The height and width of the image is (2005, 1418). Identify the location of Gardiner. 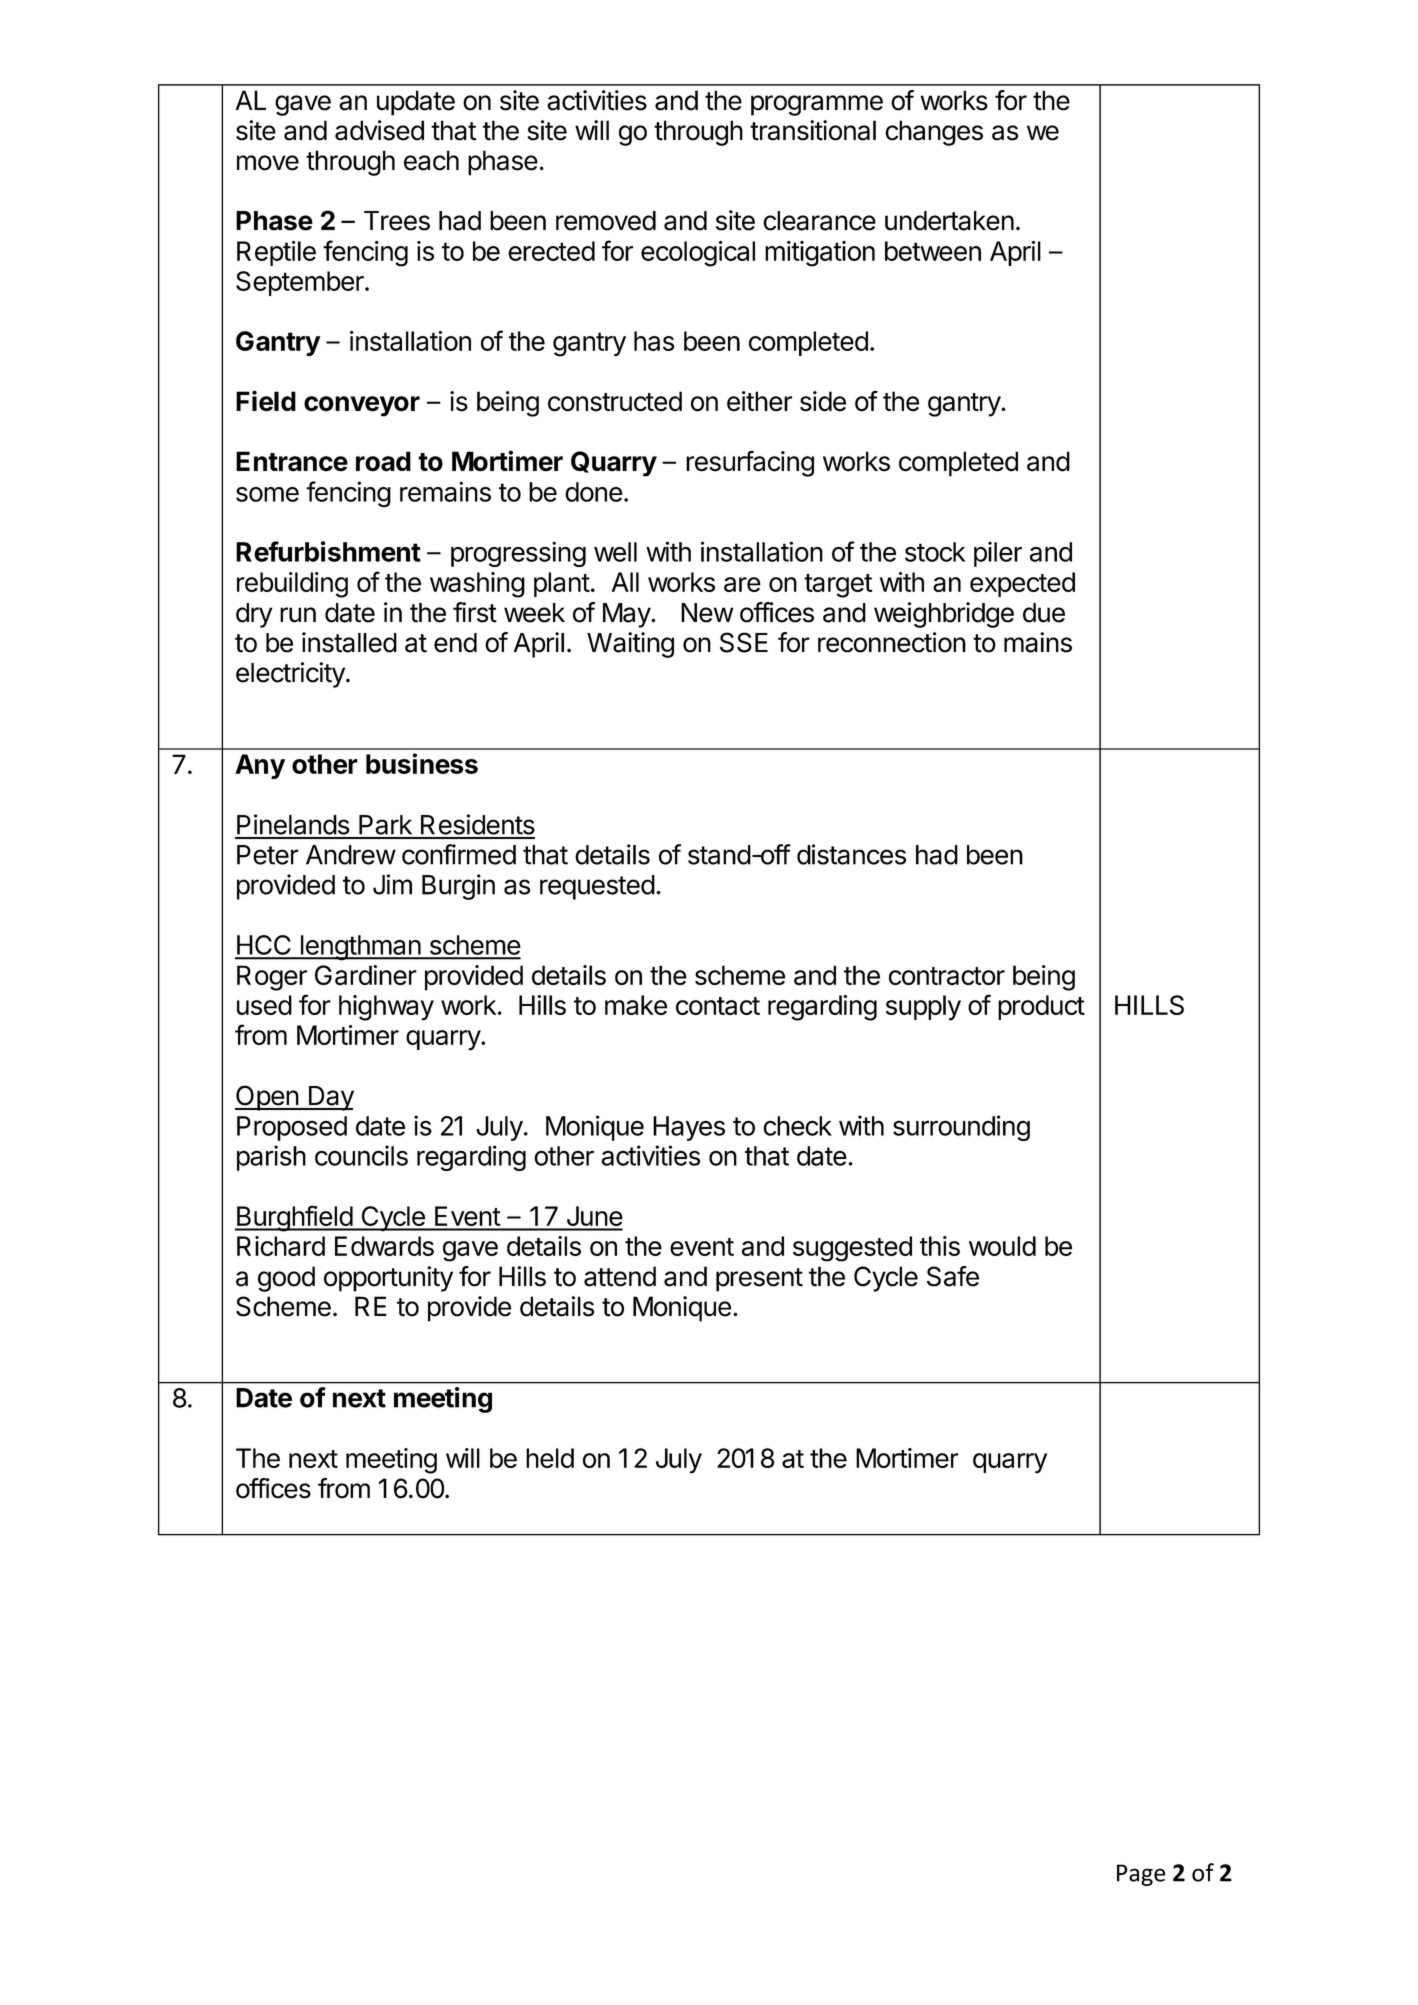
(366, 975).
